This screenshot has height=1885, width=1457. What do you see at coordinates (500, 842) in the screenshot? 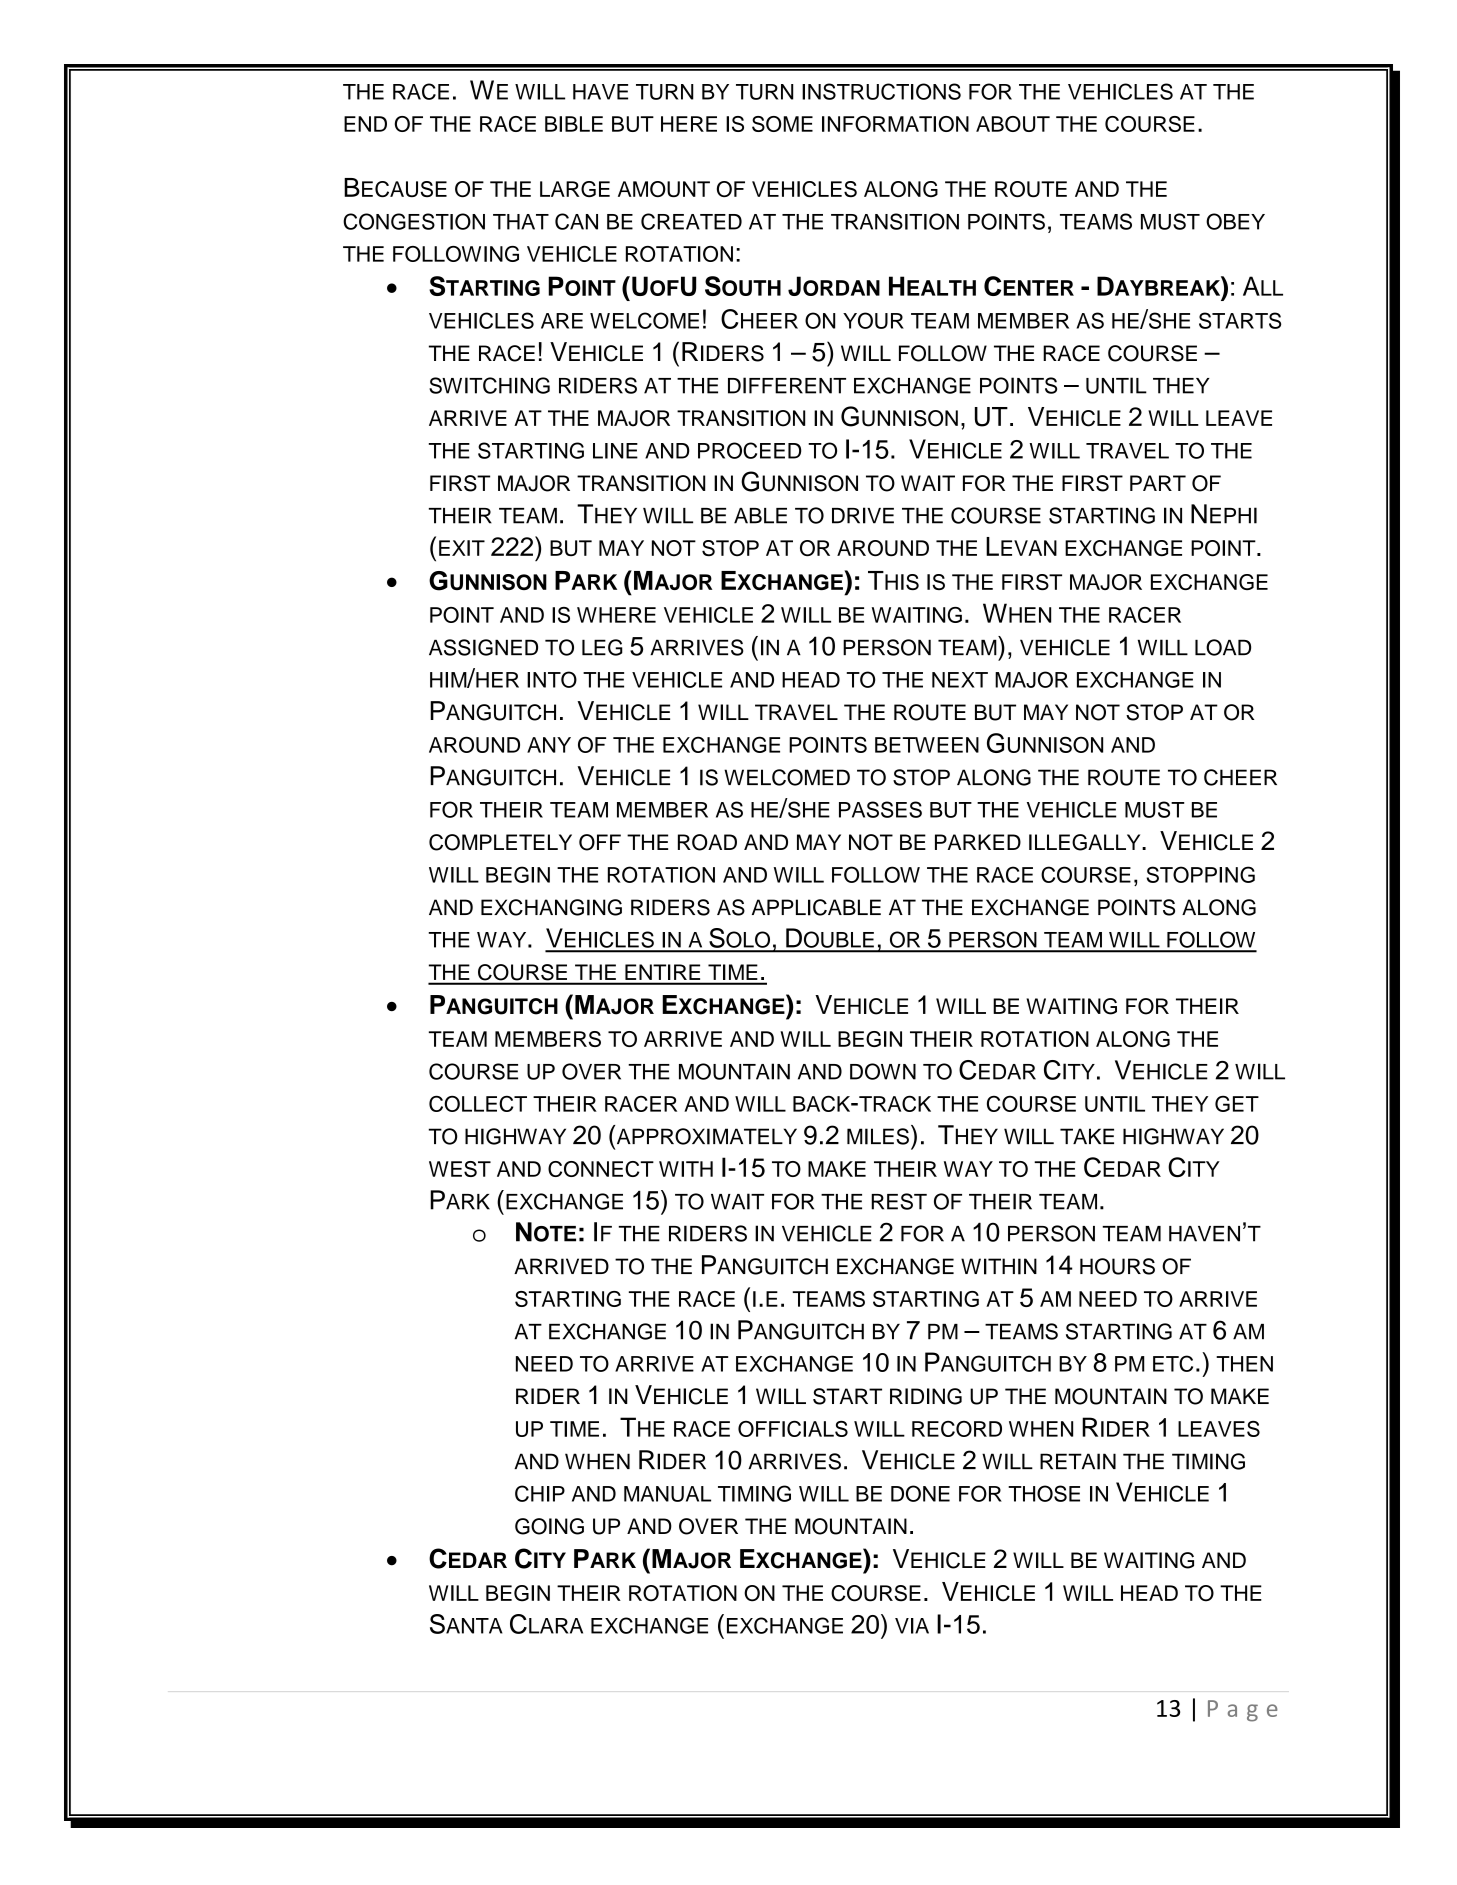
I see `COMPLETELY` at bounding box center [500, 842].
